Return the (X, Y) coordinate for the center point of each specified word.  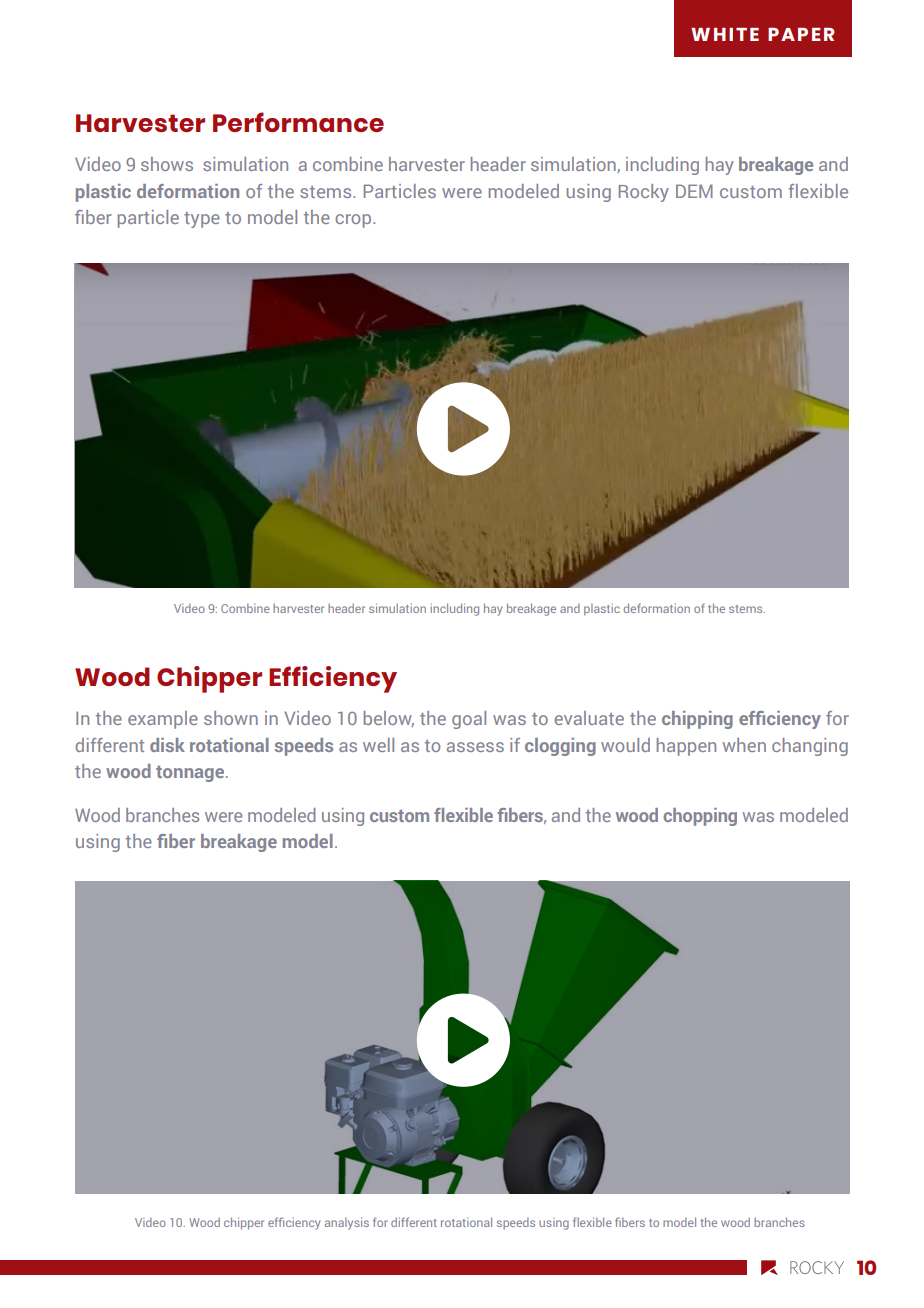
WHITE (725, 34)
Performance (298, 122)
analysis (347, 1223)
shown (231, 718)
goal (469, 720)
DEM (694, 191)
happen (686, 747)
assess (475, 747)
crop (354, 221)
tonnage (190, 774)
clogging (560, 747)
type (202, 220)
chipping (697, 720)
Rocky (644, 193)
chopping (700, 817)
